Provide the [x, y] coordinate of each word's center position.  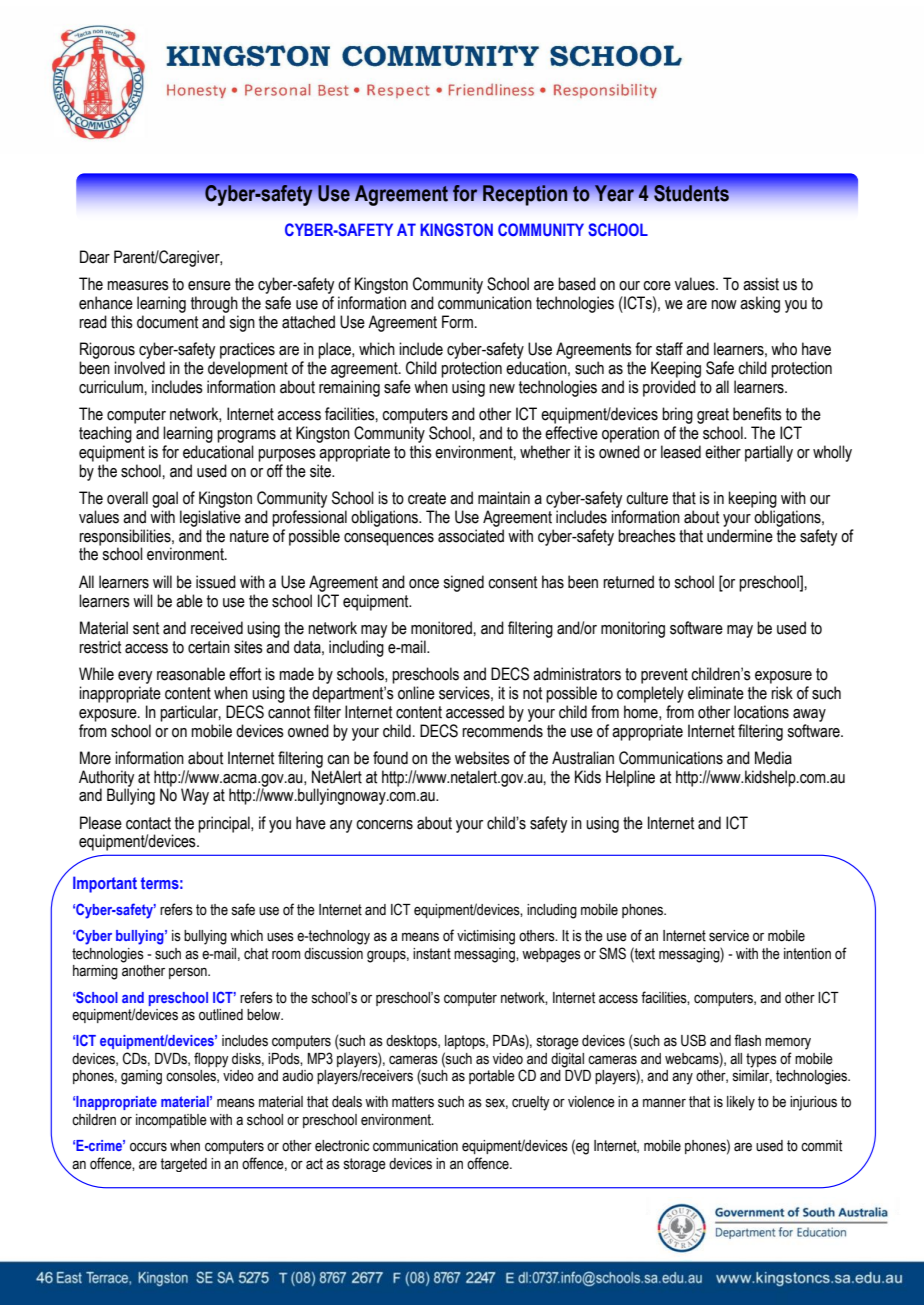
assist [761, 284]
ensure [209, 286]
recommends [502, 731]
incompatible [171, 1121]
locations [761, 712]
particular [190, 713]
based [577, 284]
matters [413, 1102]
